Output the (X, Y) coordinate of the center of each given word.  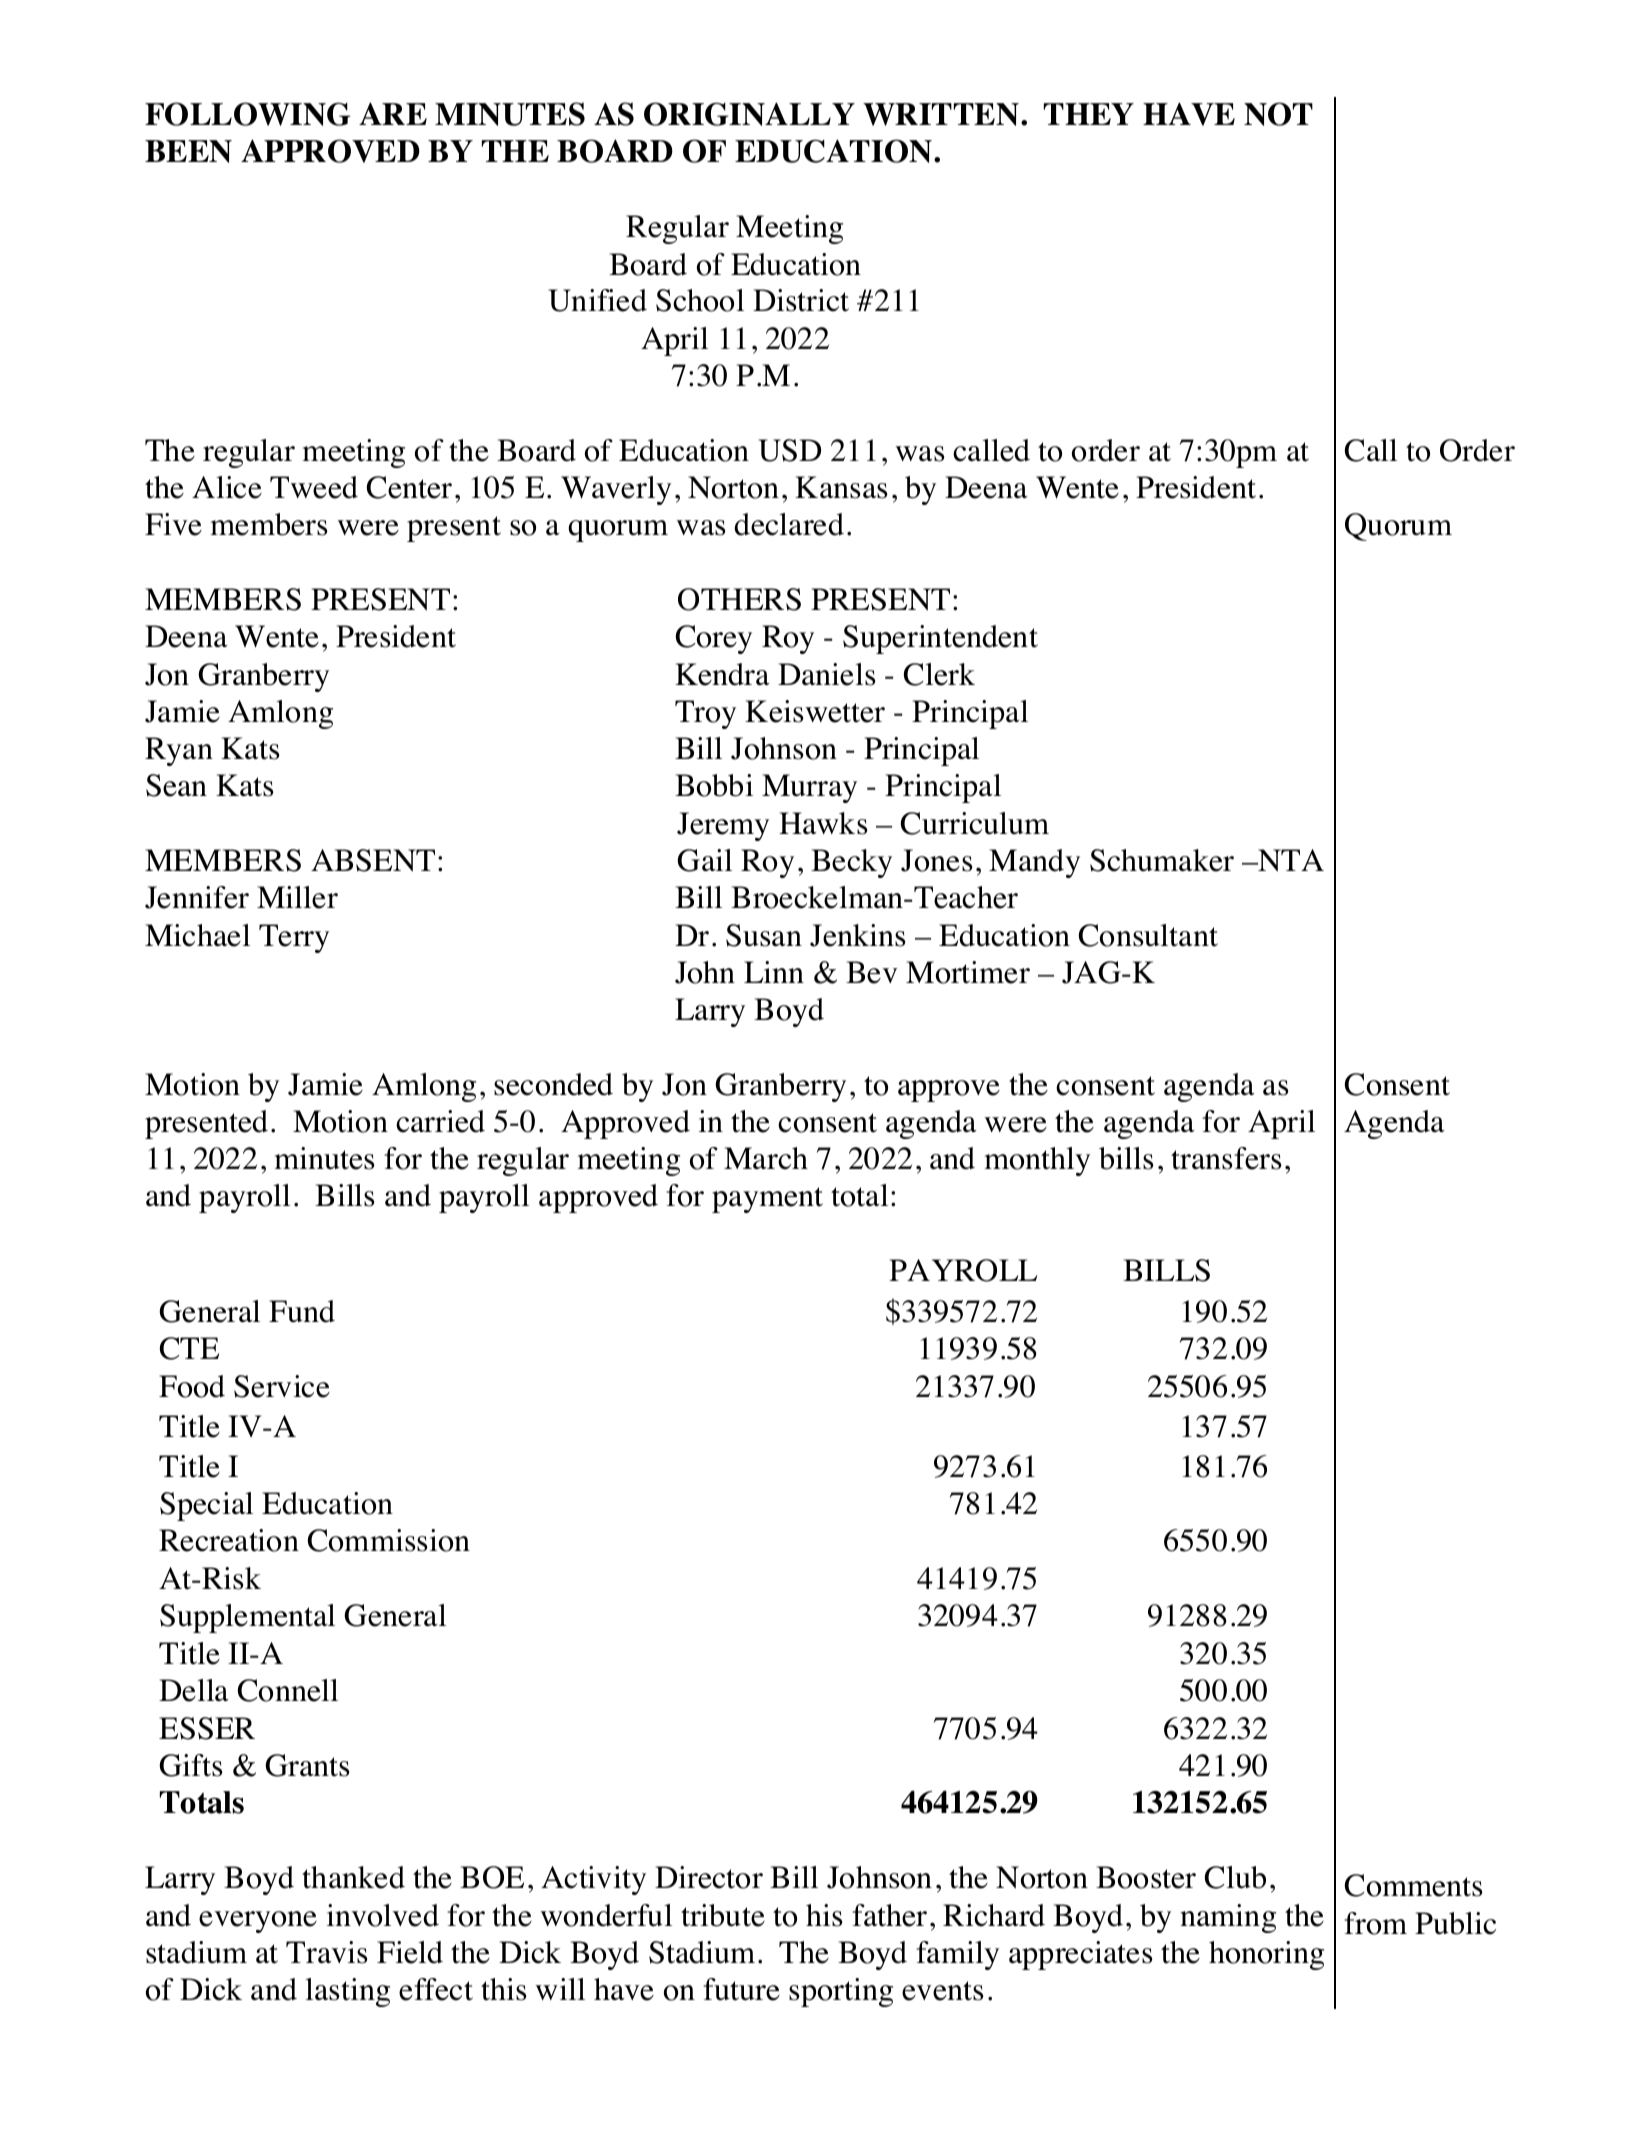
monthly (1037, 1161)
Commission (389, 1540)
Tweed (314, 487)
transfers (1226, 1158)
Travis (326, 1952)
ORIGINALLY (749, 114)
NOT (1278, 114)
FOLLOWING (248, 114)
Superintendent (940, 639)
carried (440, 1121)
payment (767, 1200)
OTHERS (739, 599)
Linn (774, 972)
